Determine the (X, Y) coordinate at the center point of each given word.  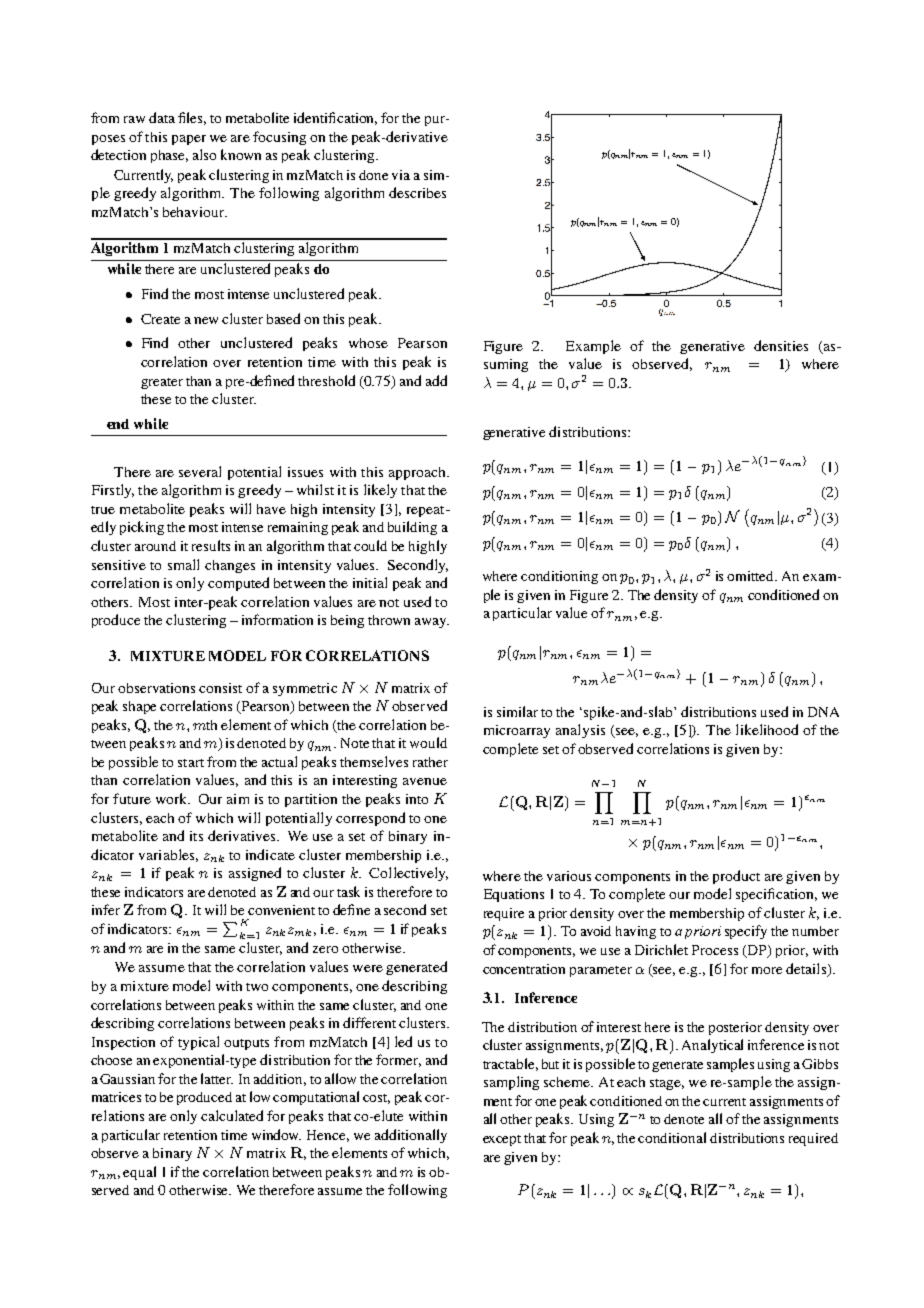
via (401, 175)
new (206, 320)
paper (189, 140)
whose (368, 343)
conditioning (559, 577)
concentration (524, 969)
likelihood (767, 729)
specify (746, 932)
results (211, 545)
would (428, 742)
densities (781, 345)
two (257, 987)
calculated (232, 1115)
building (412, 528)
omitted (752, 576)
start (191, 763)
